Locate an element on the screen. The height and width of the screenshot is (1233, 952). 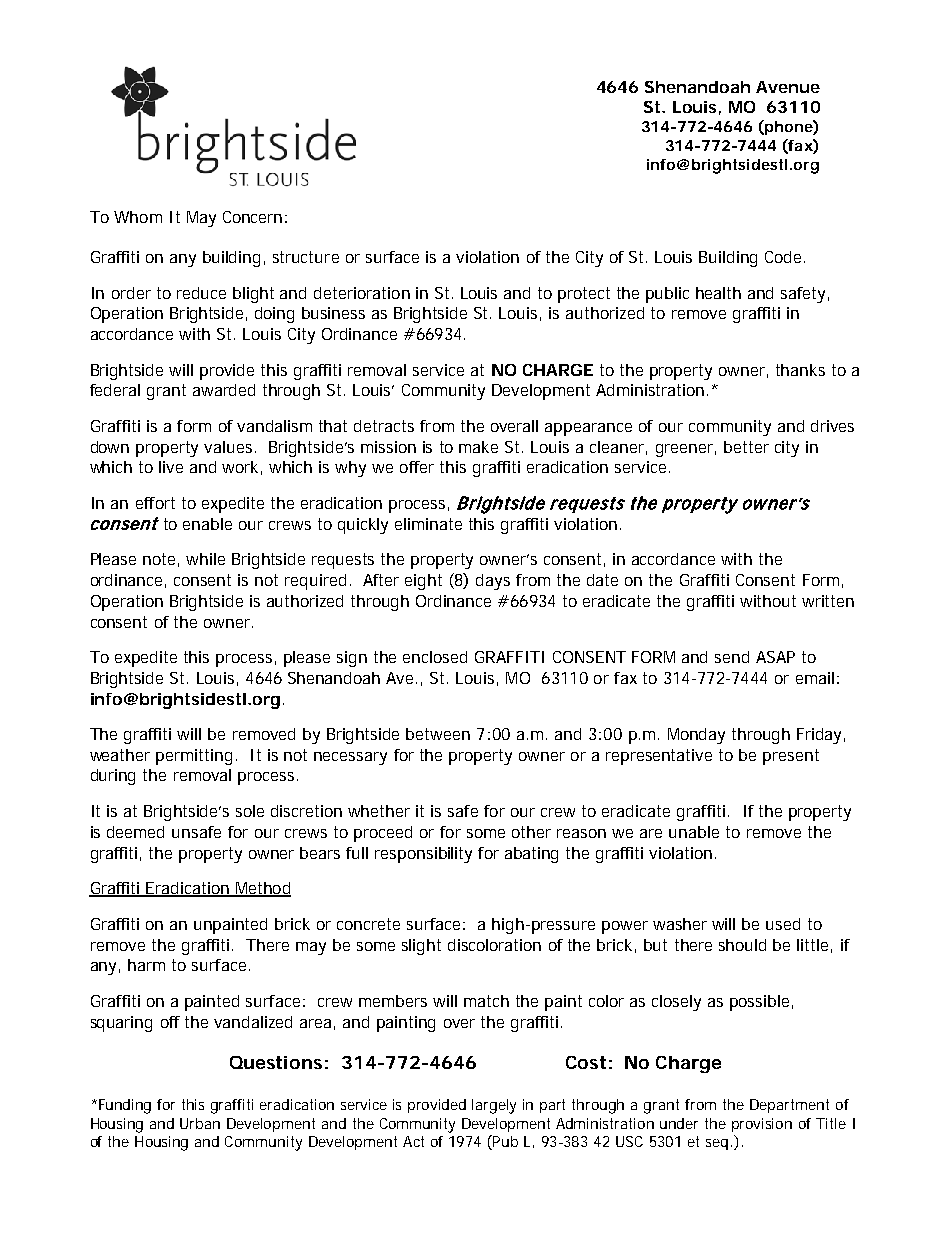
Urban is located at coordinates (200, 1123).
